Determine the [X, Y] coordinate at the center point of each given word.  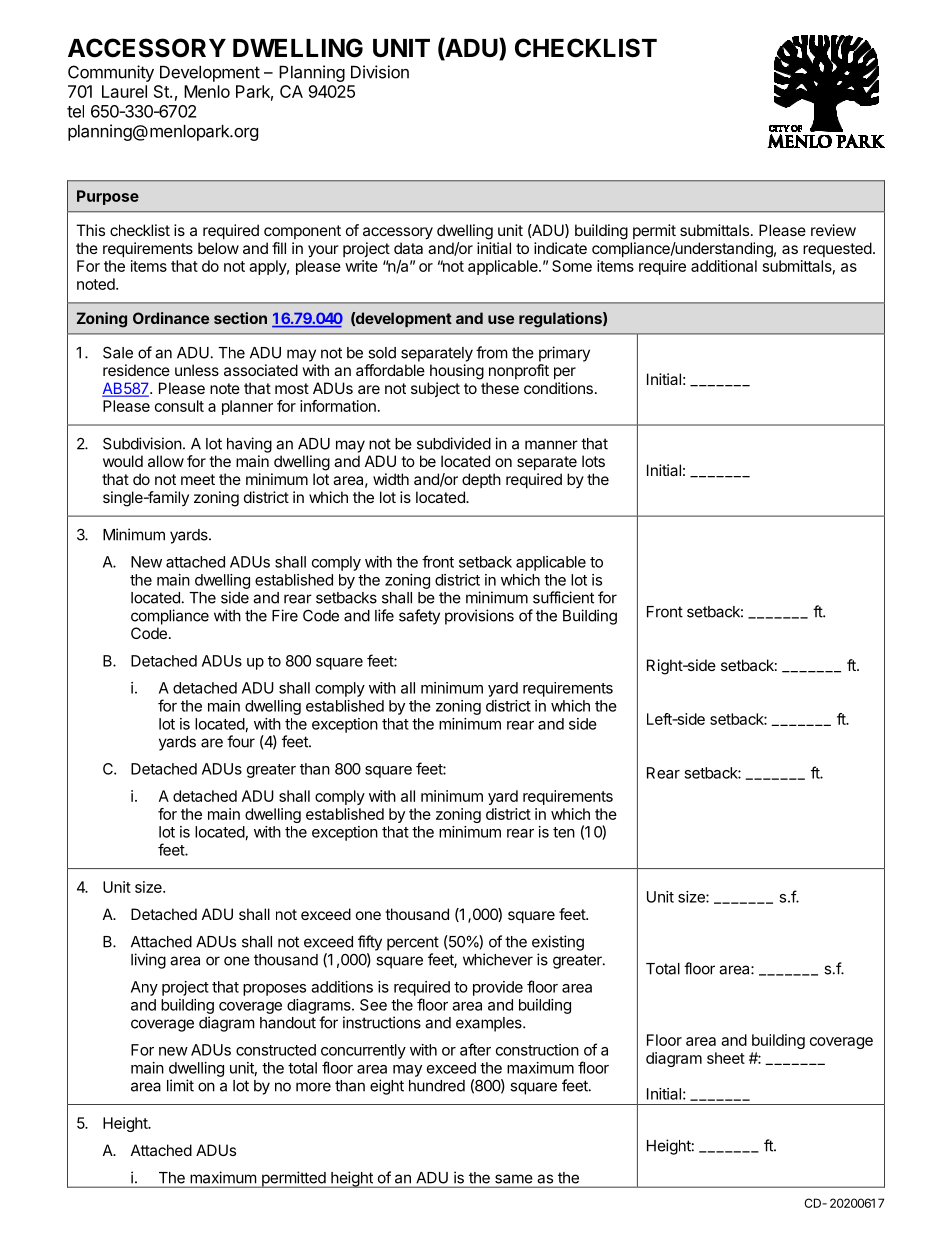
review [833, 230]
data [408, 248]
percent [413, 943]
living [148, 961]
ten [564, 832]
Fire [285, 615]
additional [724, 266]
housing [457, 372]
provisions [479, 617]
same [513, 1179]
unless [197, 370]
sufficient [563, 597]
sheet [726, 1058]
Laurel [124, 91]
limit [180, 1085]
